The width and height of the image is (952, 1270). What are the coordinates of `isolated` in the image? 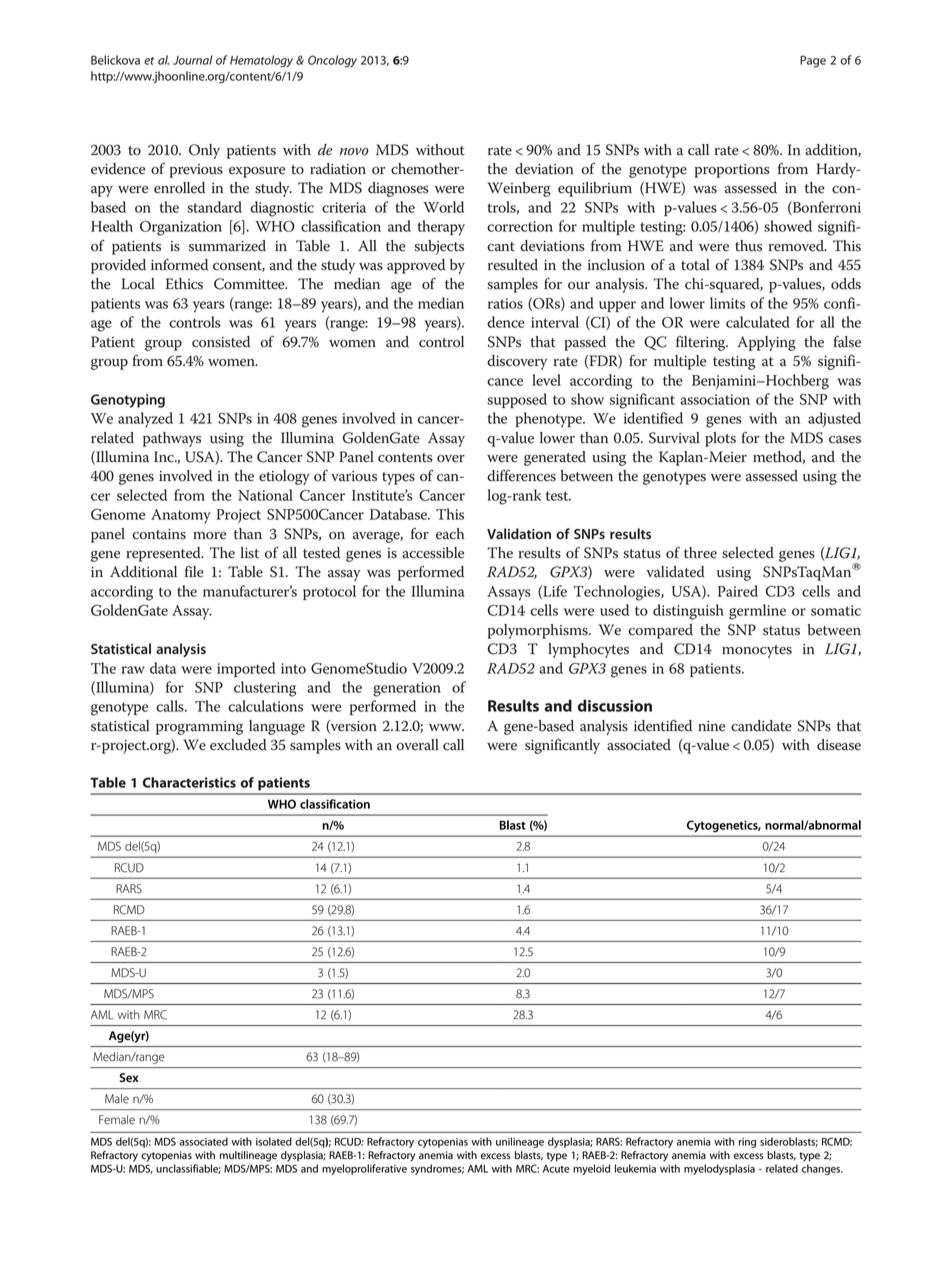 It's located at (274, 1141).
